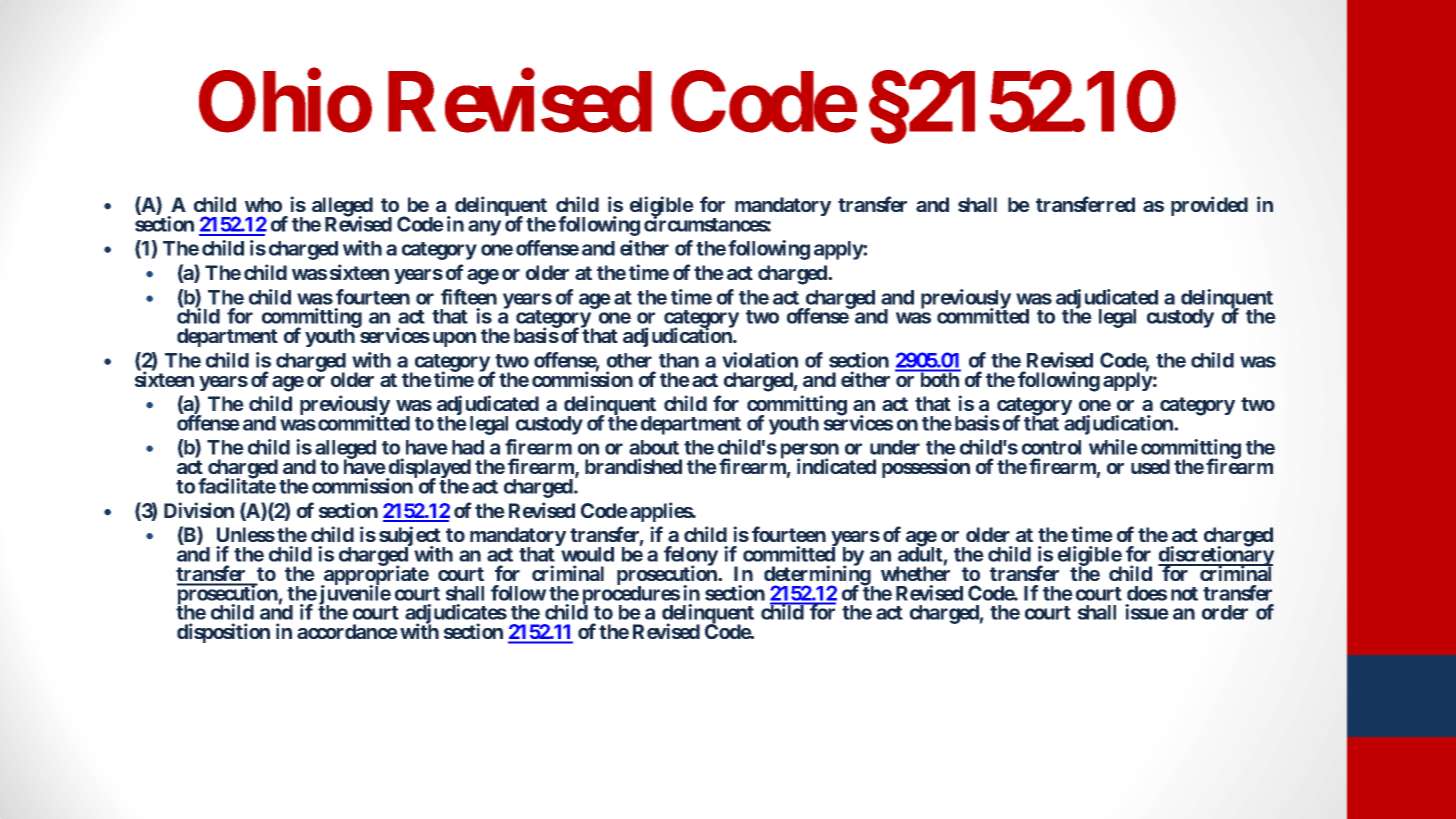 The width and height of the screenshot is (1456, 819). I want to click on disposition, so click(223, 633).
